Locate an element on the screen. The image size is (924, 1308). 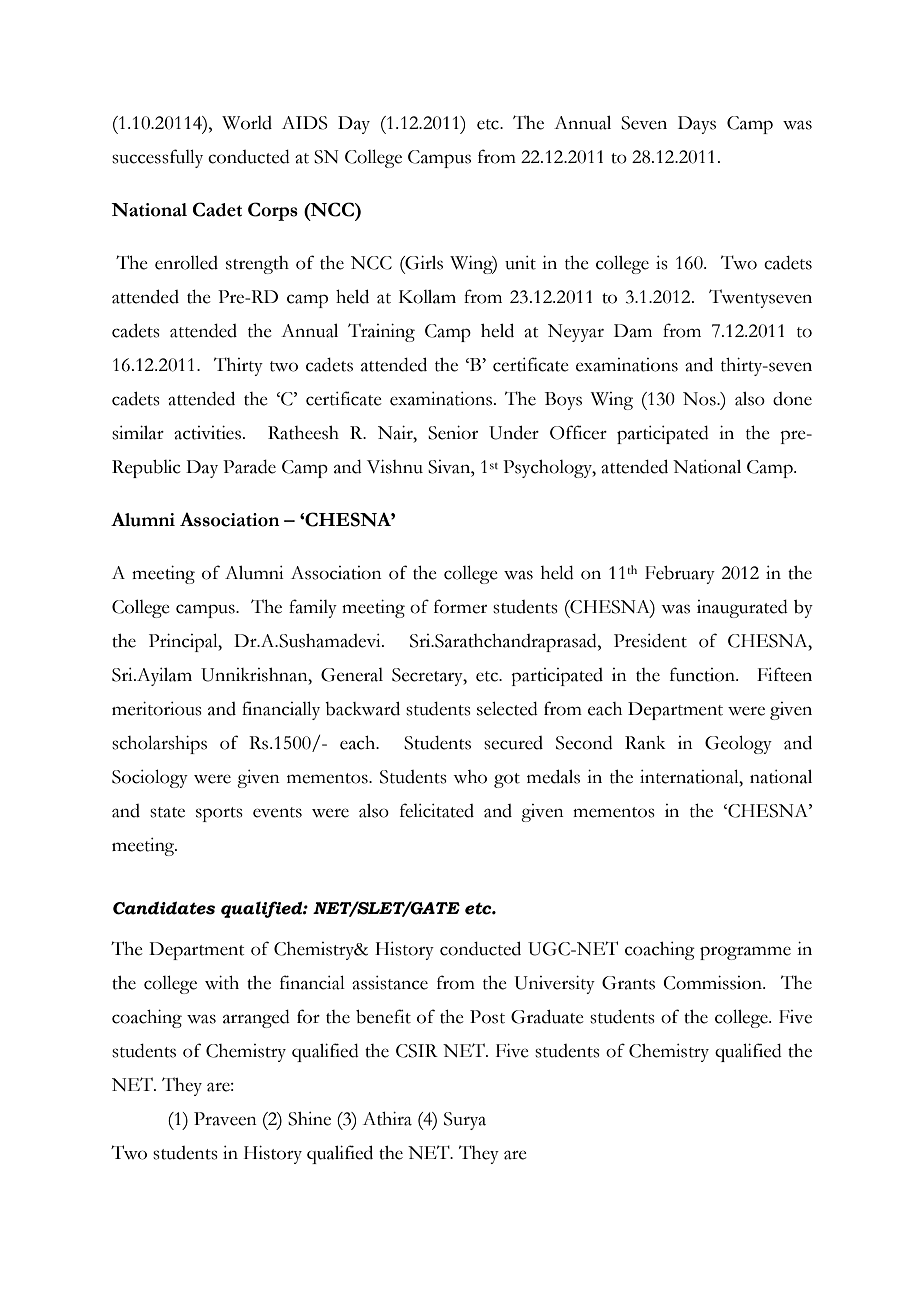
family is located at coordinates (313, 608).
